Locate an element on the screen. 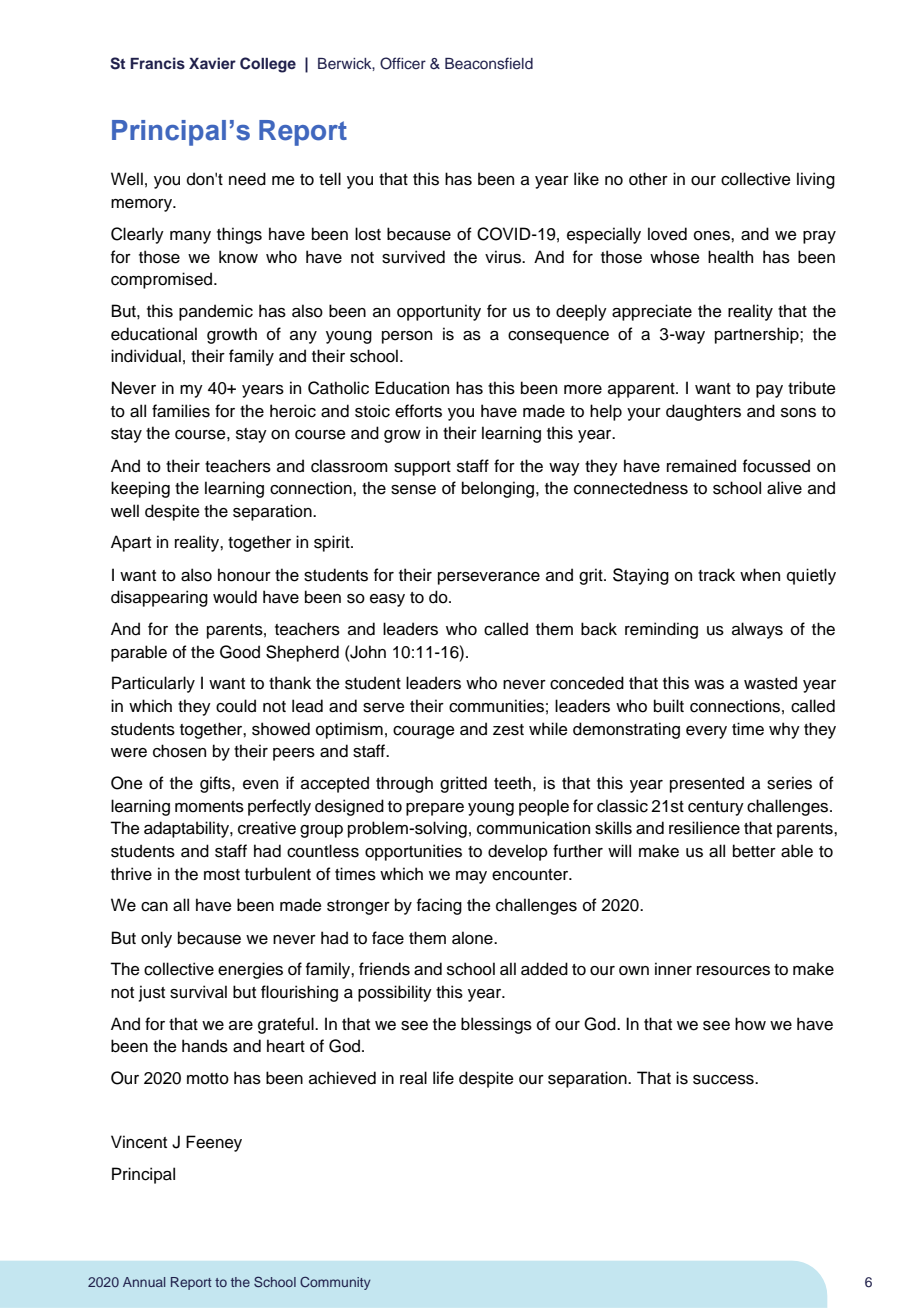  Xavier is located at coordinates (212, 63).
